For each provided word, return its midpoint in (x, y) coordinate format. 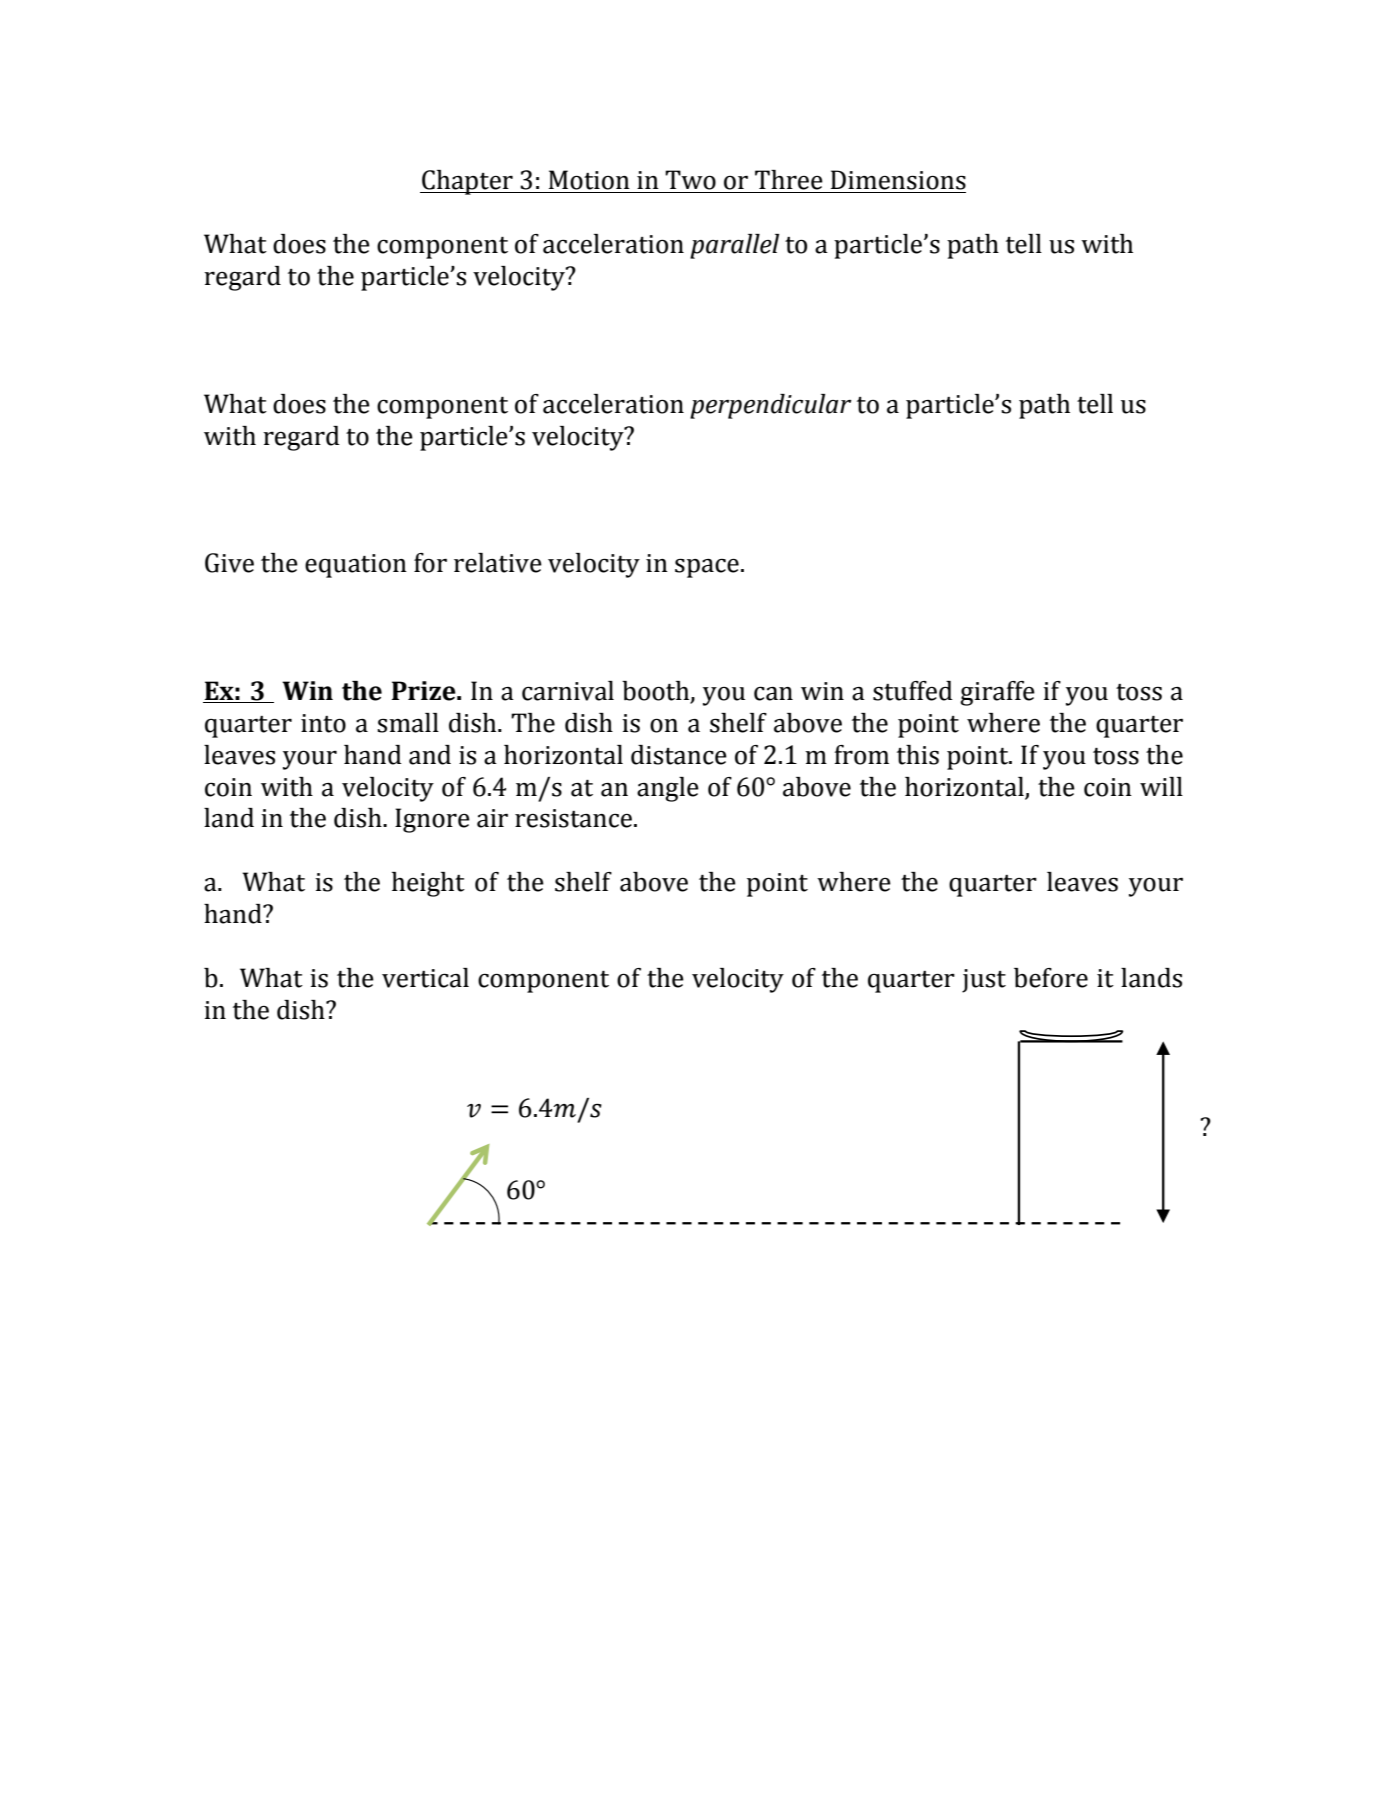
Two (690, 180)
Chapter (467, 182)
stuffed (913, 691)
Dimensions (898, 180)
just (984, 981)
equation (356, 566)
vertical (425, 978)
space (707, 568)
